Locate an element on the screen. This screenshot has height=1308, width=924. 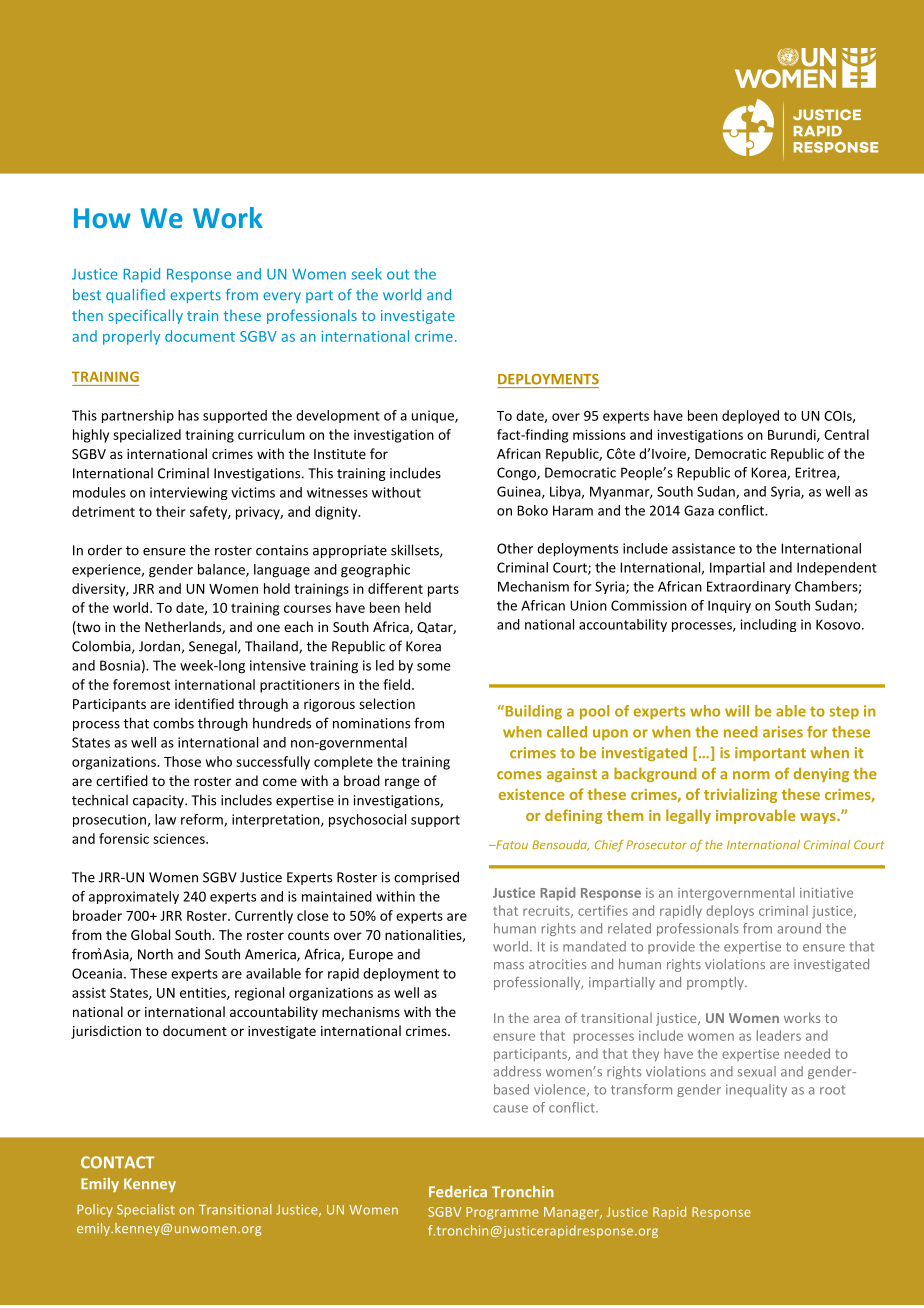
sciences is located at coordinates (180, 838).
